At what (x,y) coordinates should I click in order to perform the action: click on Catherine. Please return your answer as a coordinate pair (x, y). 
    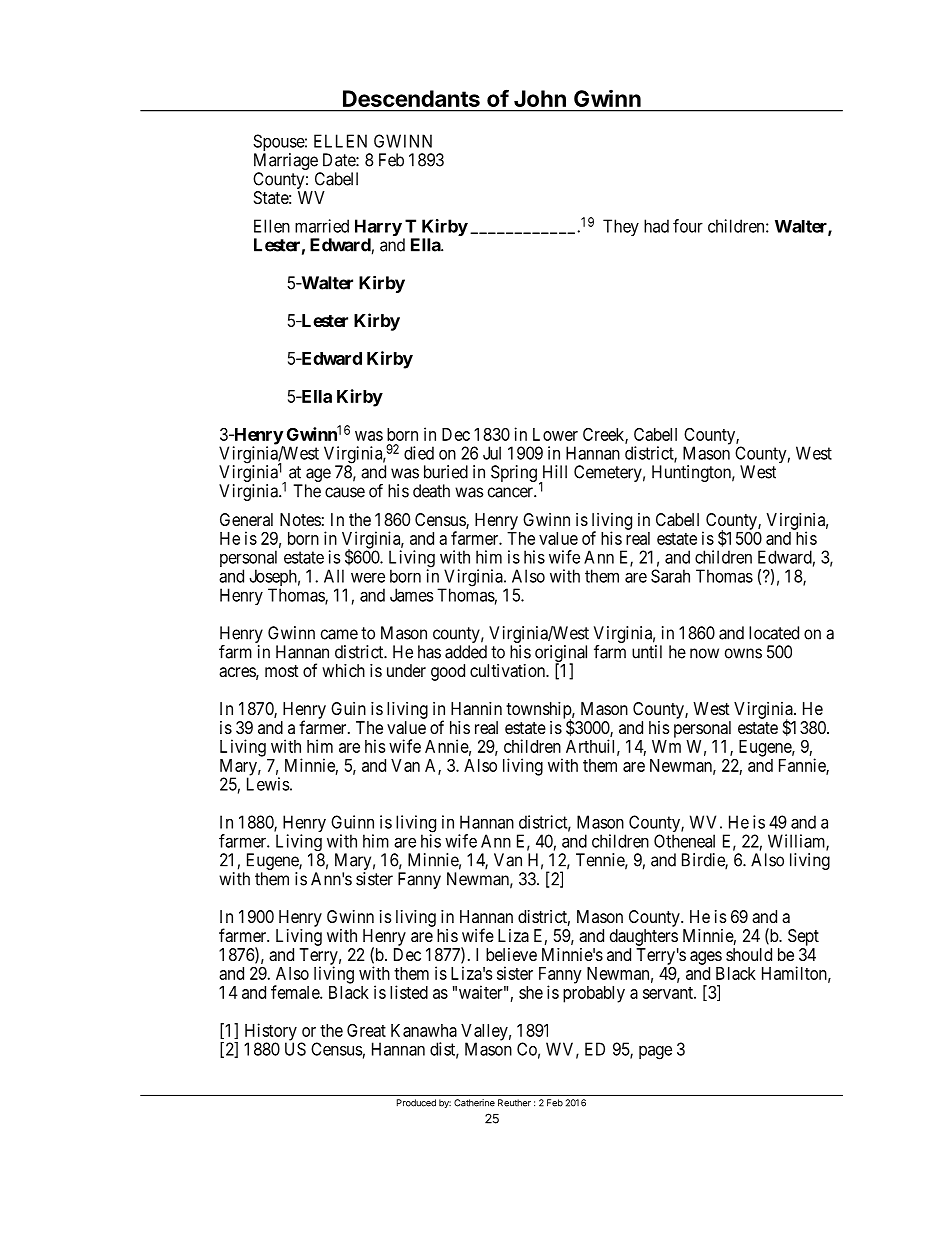
    Looking at the image, I should click on (474, 1103).
